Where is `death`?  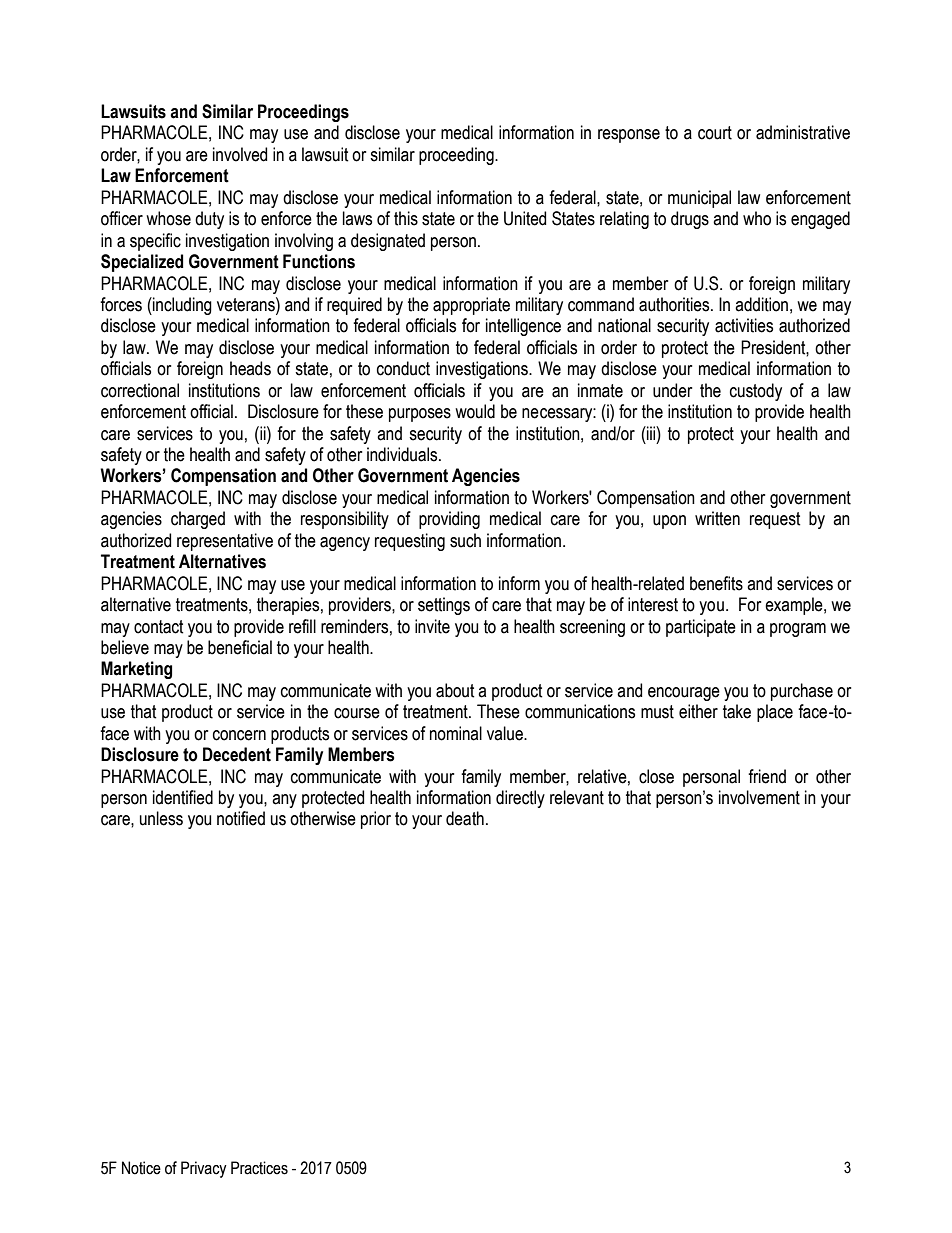
death is located at coordinates (465, 818).
